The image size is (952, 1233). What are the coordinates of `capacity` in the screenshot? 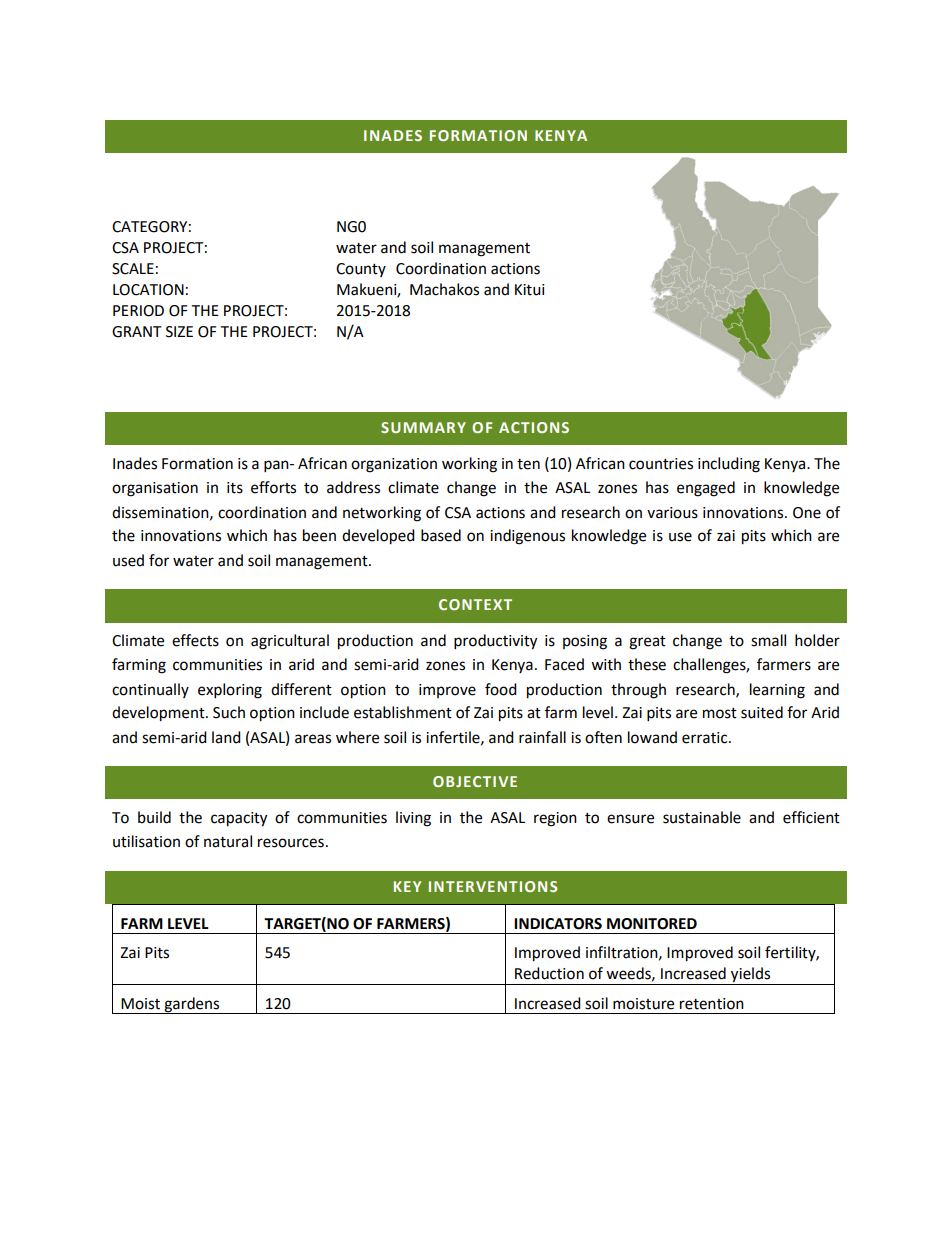 It's located at (239, 819).
